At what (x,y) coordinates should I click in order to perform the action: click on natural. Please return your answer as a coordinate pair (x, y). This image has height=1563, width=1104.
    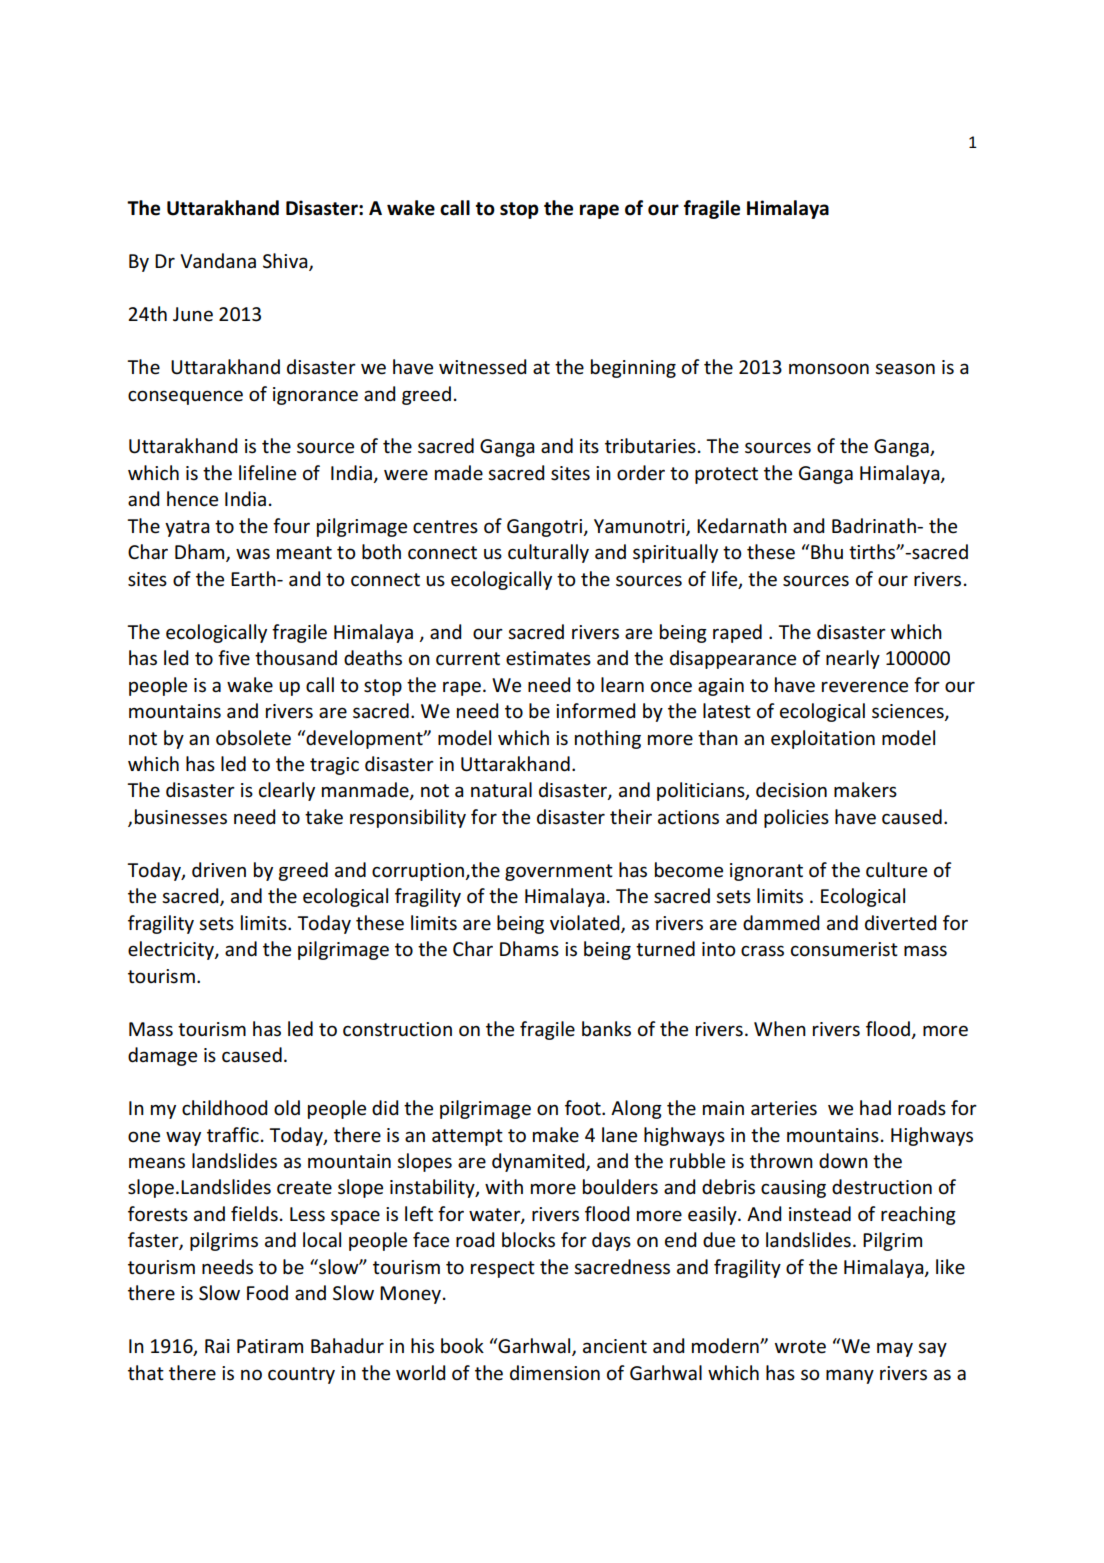
    Looking at the image, I should click on (501, 790).
